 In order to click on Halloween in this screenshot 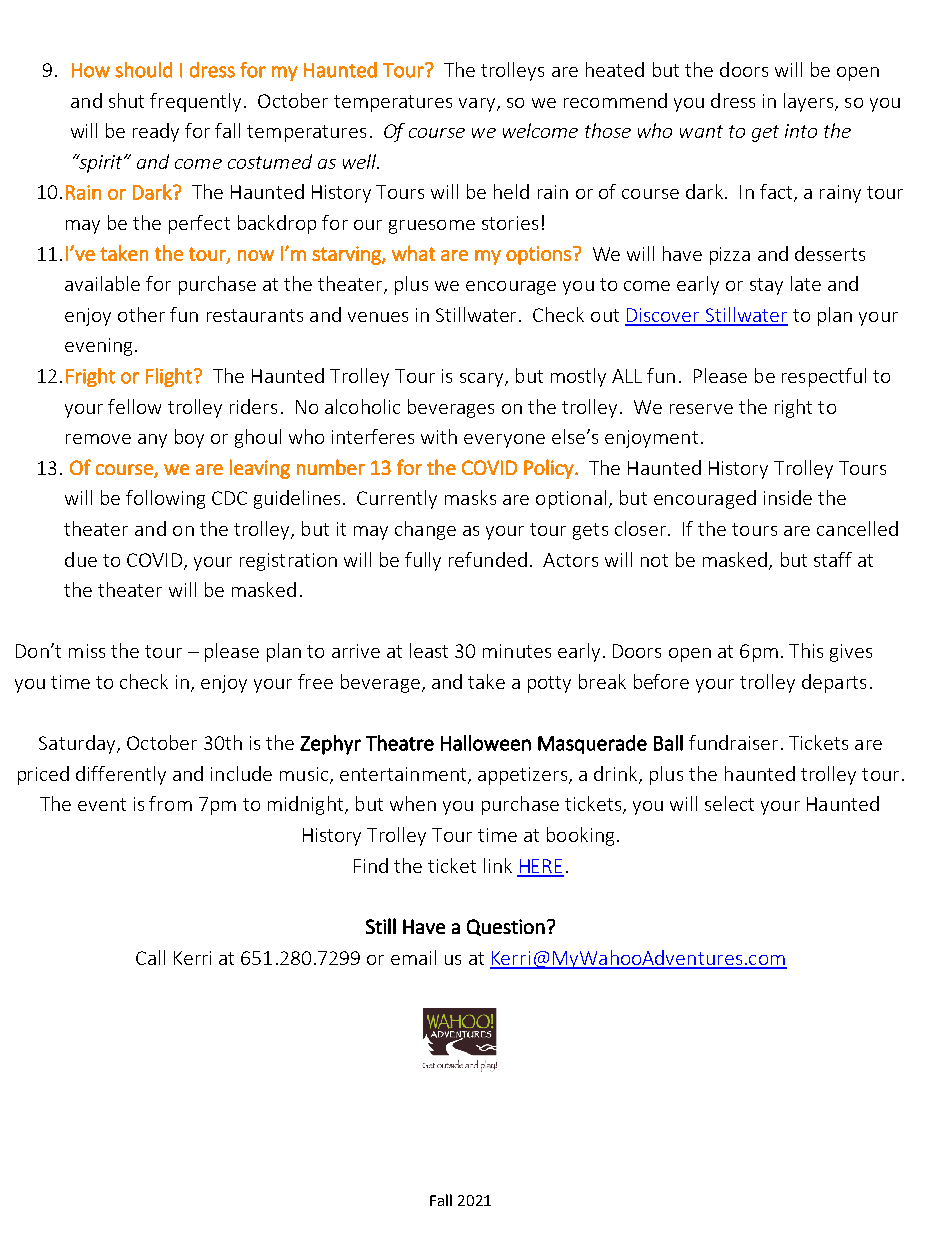, I will do `click(486, 743)`.
